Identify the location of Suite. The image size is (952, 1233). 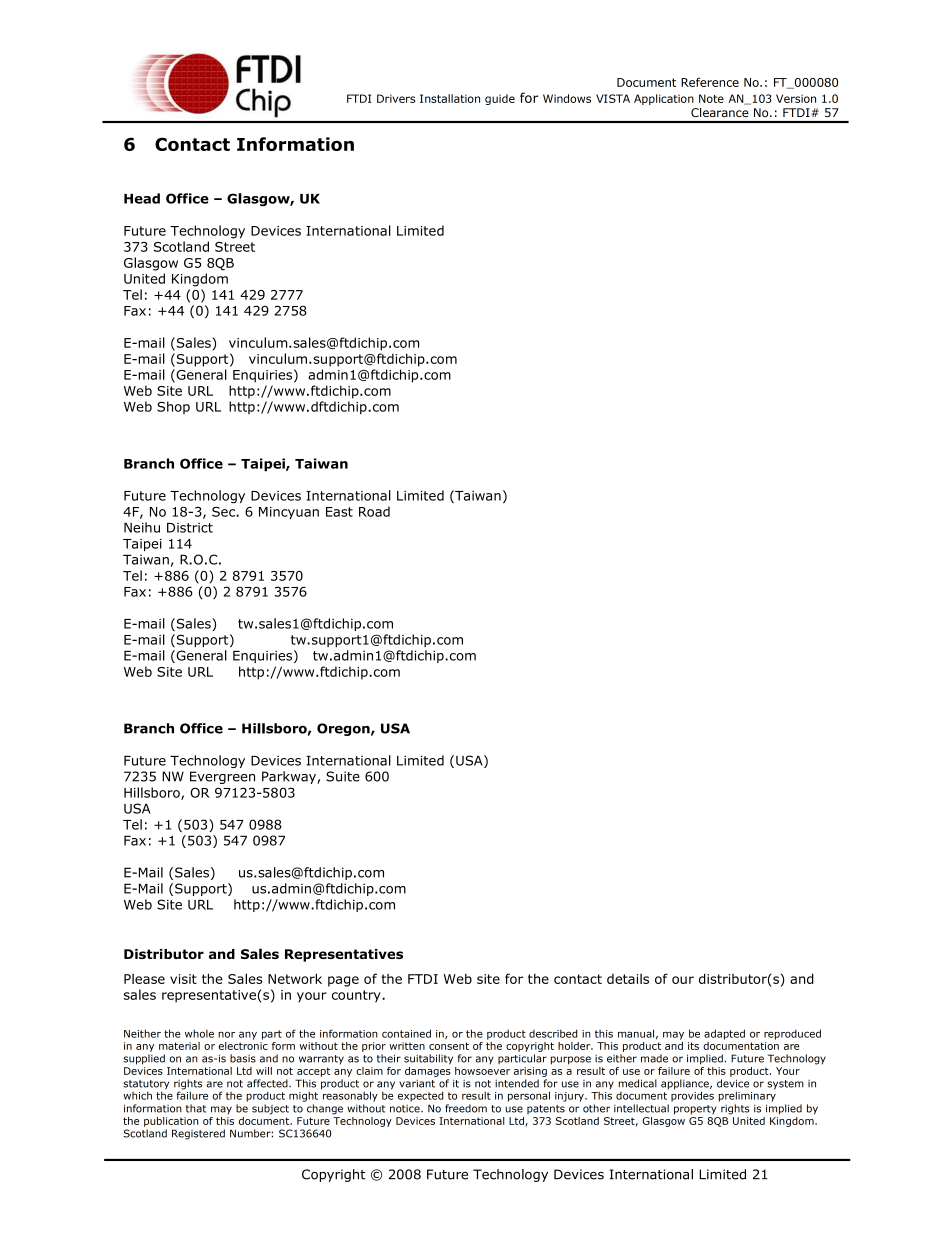
(343, 776).
